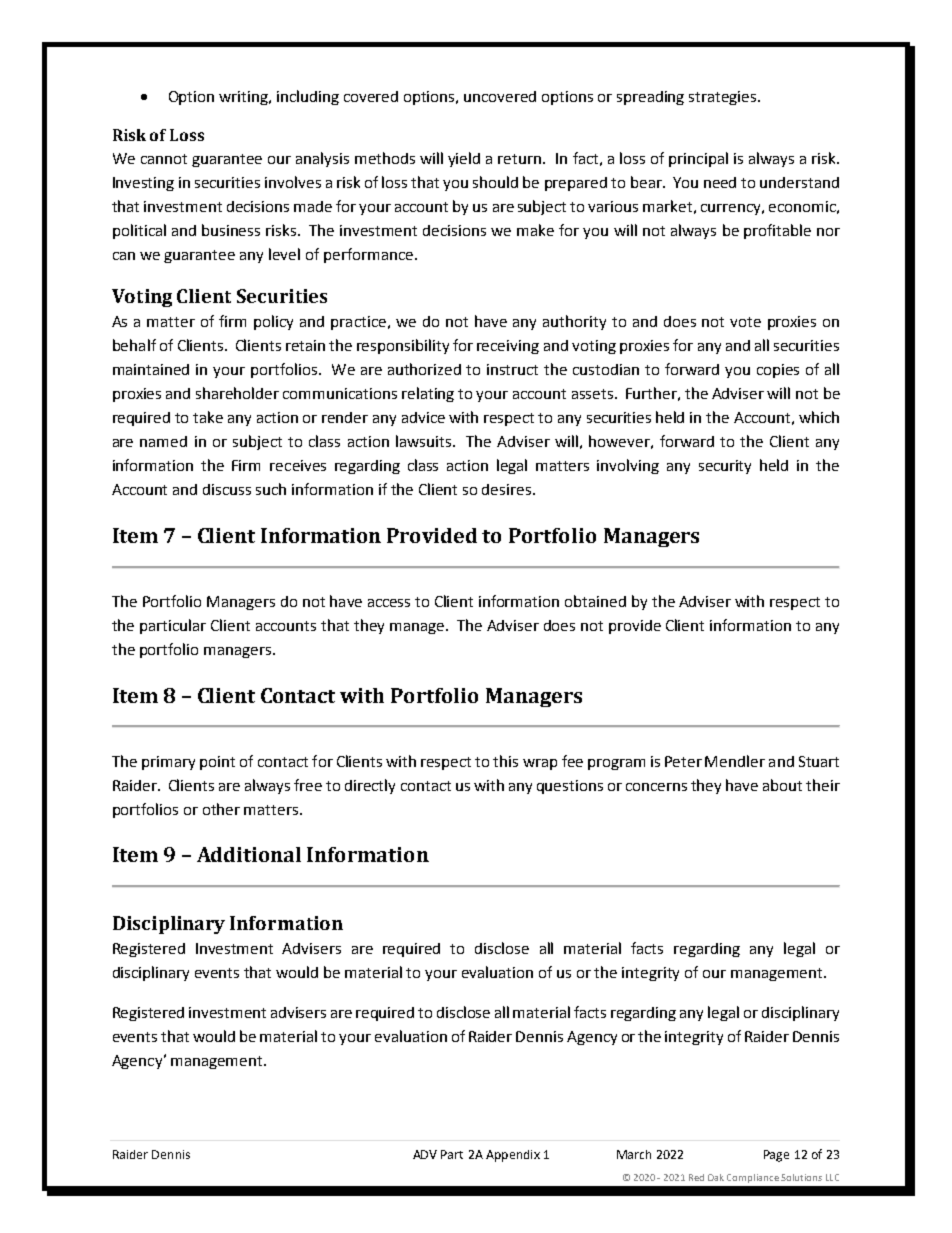  I want to click on Appendix, so click(513, 1156).
